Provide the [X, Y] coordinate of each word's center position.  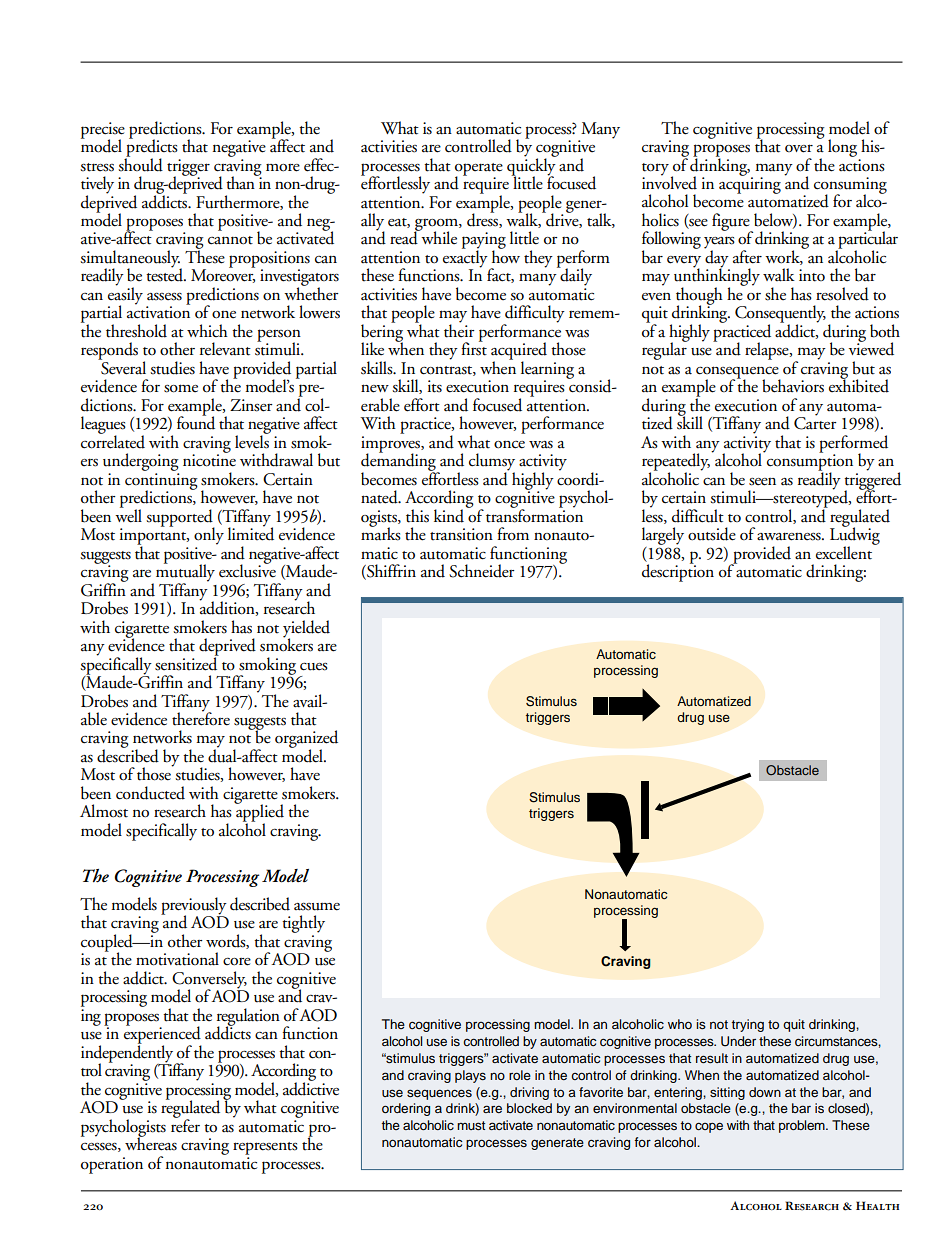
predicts [151, 148]
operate [479, 170]
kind [449, 516]
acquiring [750, 184]
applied [259, 813]
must [471, 1125]
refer [185, 1125]
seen [762, 482]
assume [317, 907]
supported [180, 519]
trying [748, 1025]
